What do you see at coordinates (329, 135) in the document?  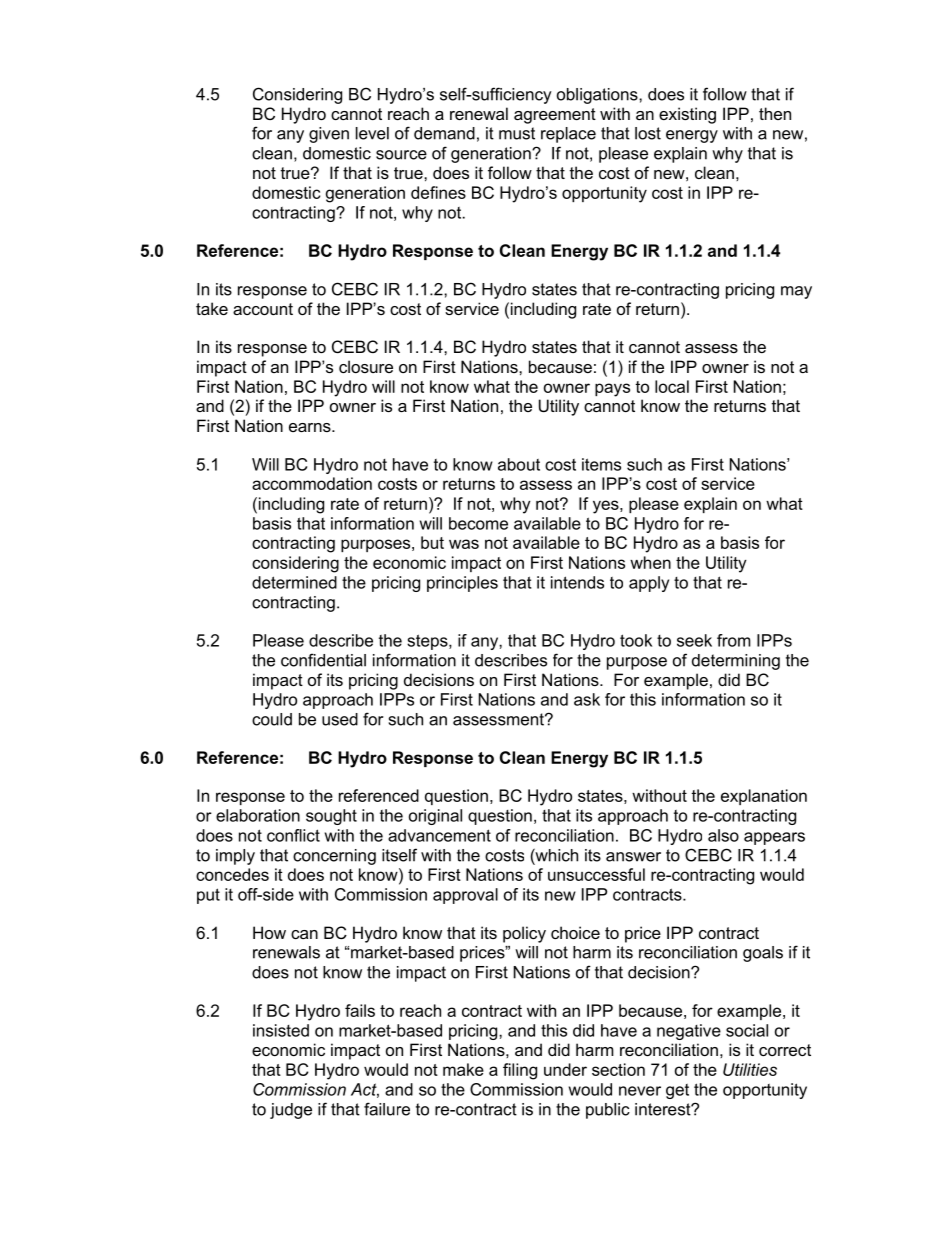 I see `given` at bounding box center [329, 135].
